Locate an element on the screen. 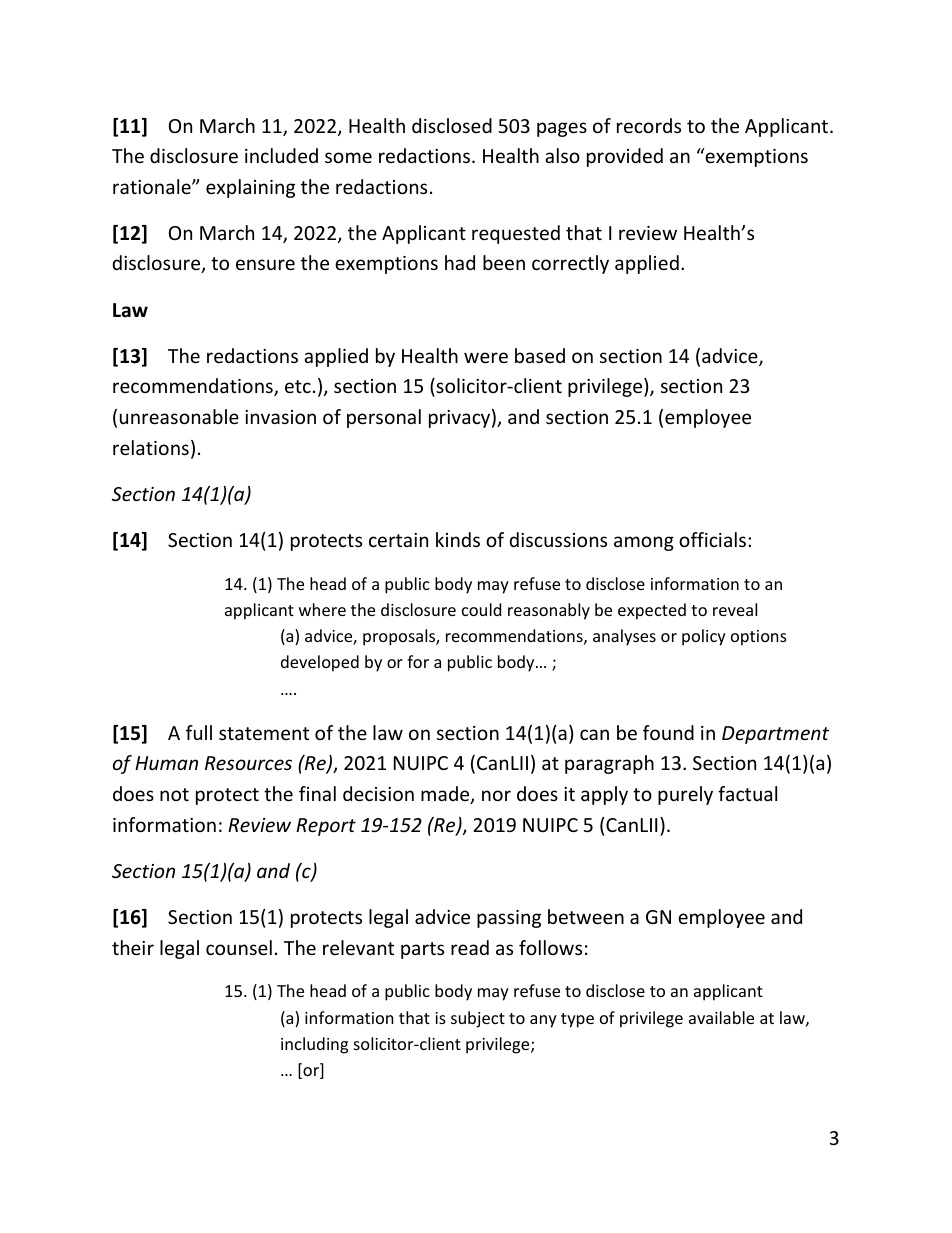 This screenshot has width=952, height=1233. available is located at coordinates (721, 1017).
